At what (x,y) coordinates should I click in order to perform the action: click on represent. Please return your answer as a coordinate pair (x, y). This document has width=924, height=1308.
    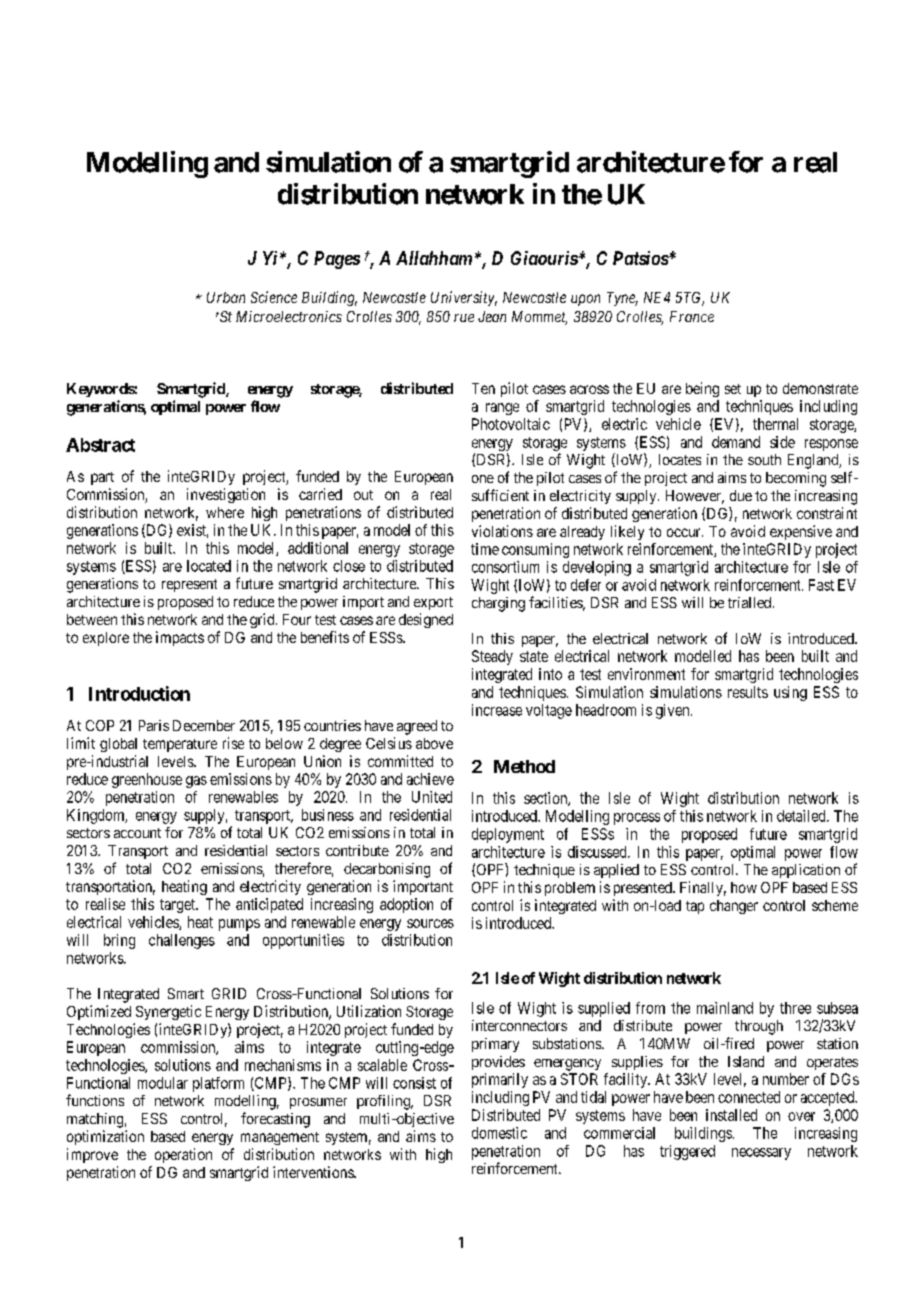
    Looking at the image, I should click on (189, 585).
